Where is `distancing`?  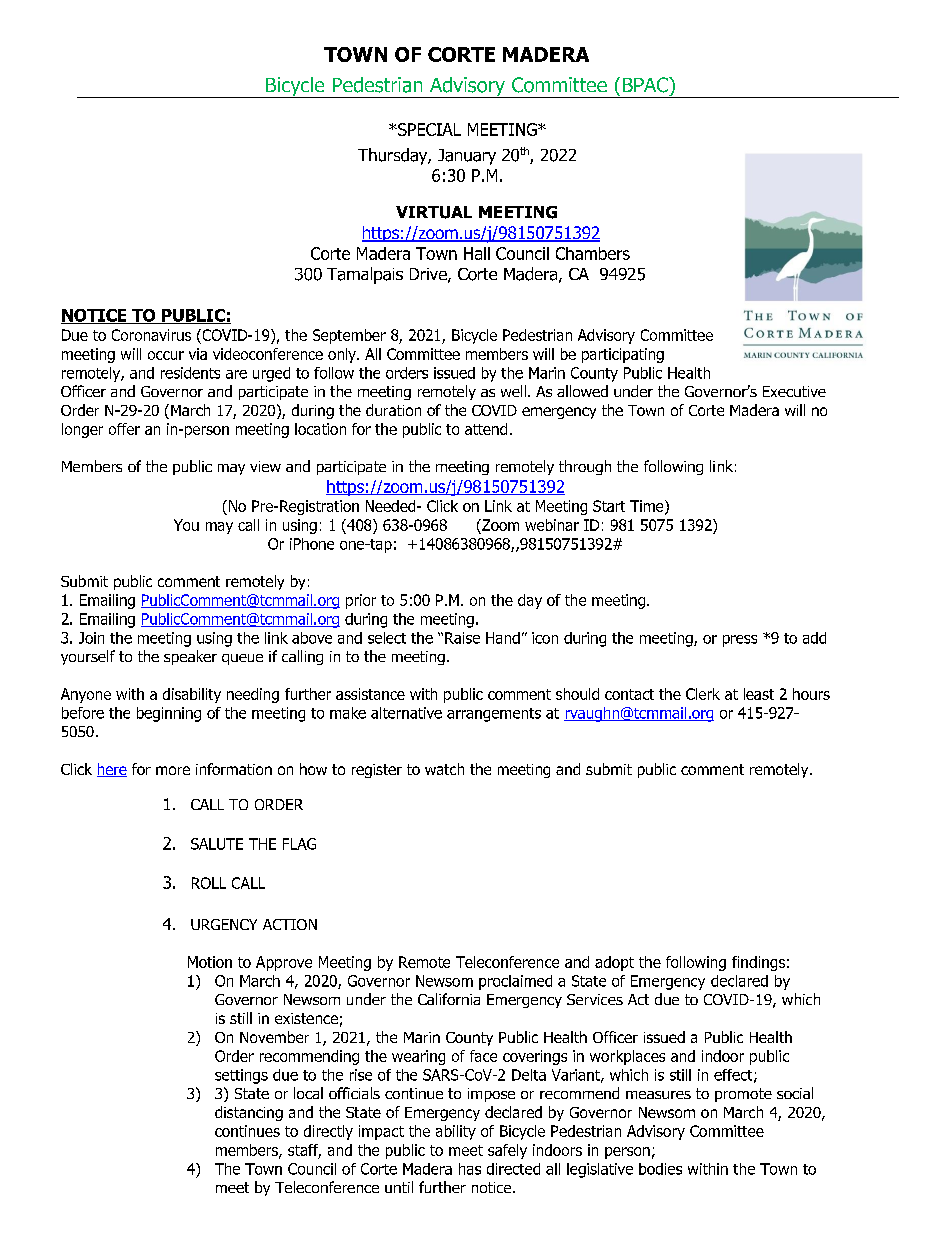
distancing is located at coordinates (249, 1113).
